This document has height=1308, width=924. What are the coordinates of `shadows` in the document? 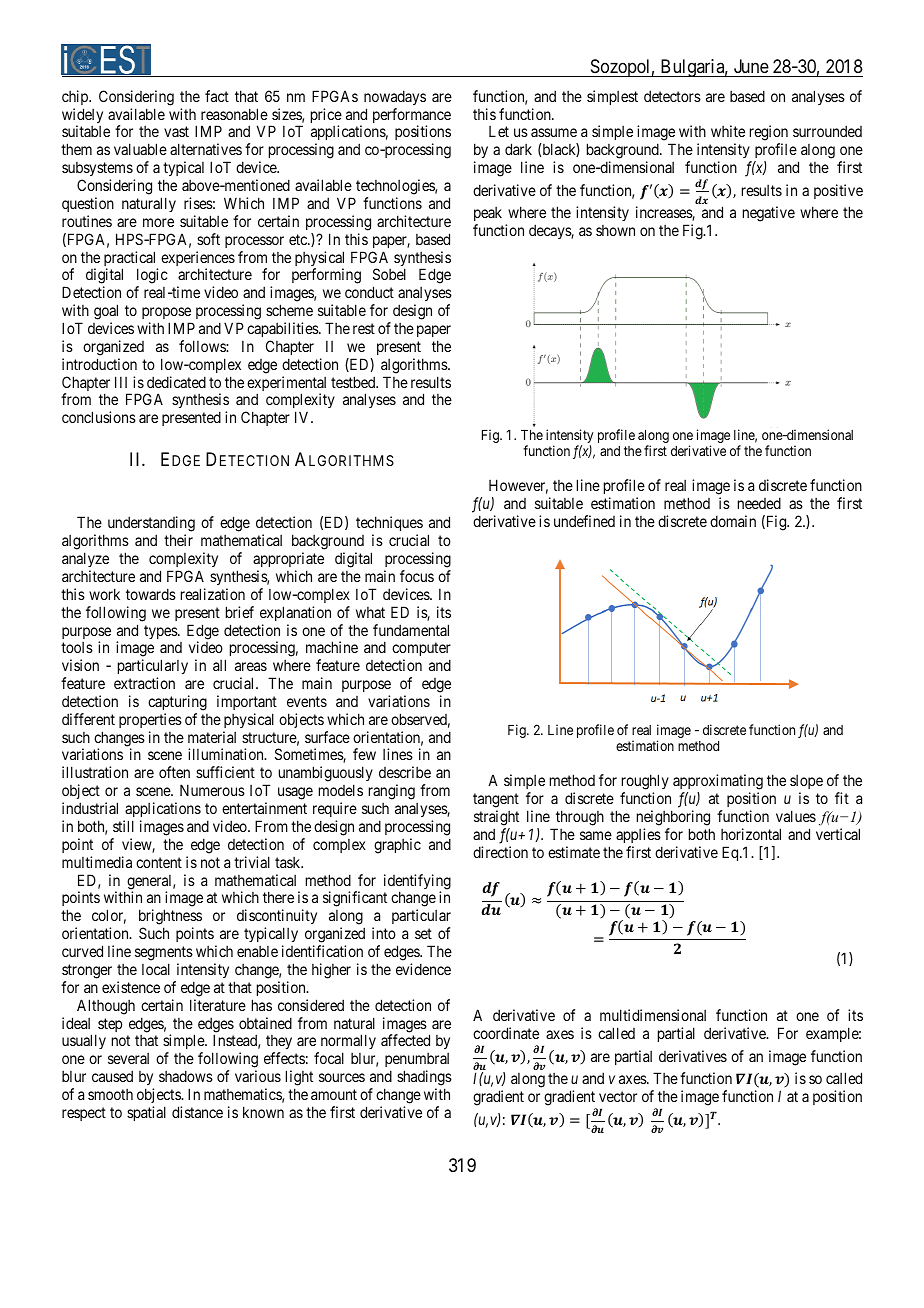 It's located at (186, 1076).
